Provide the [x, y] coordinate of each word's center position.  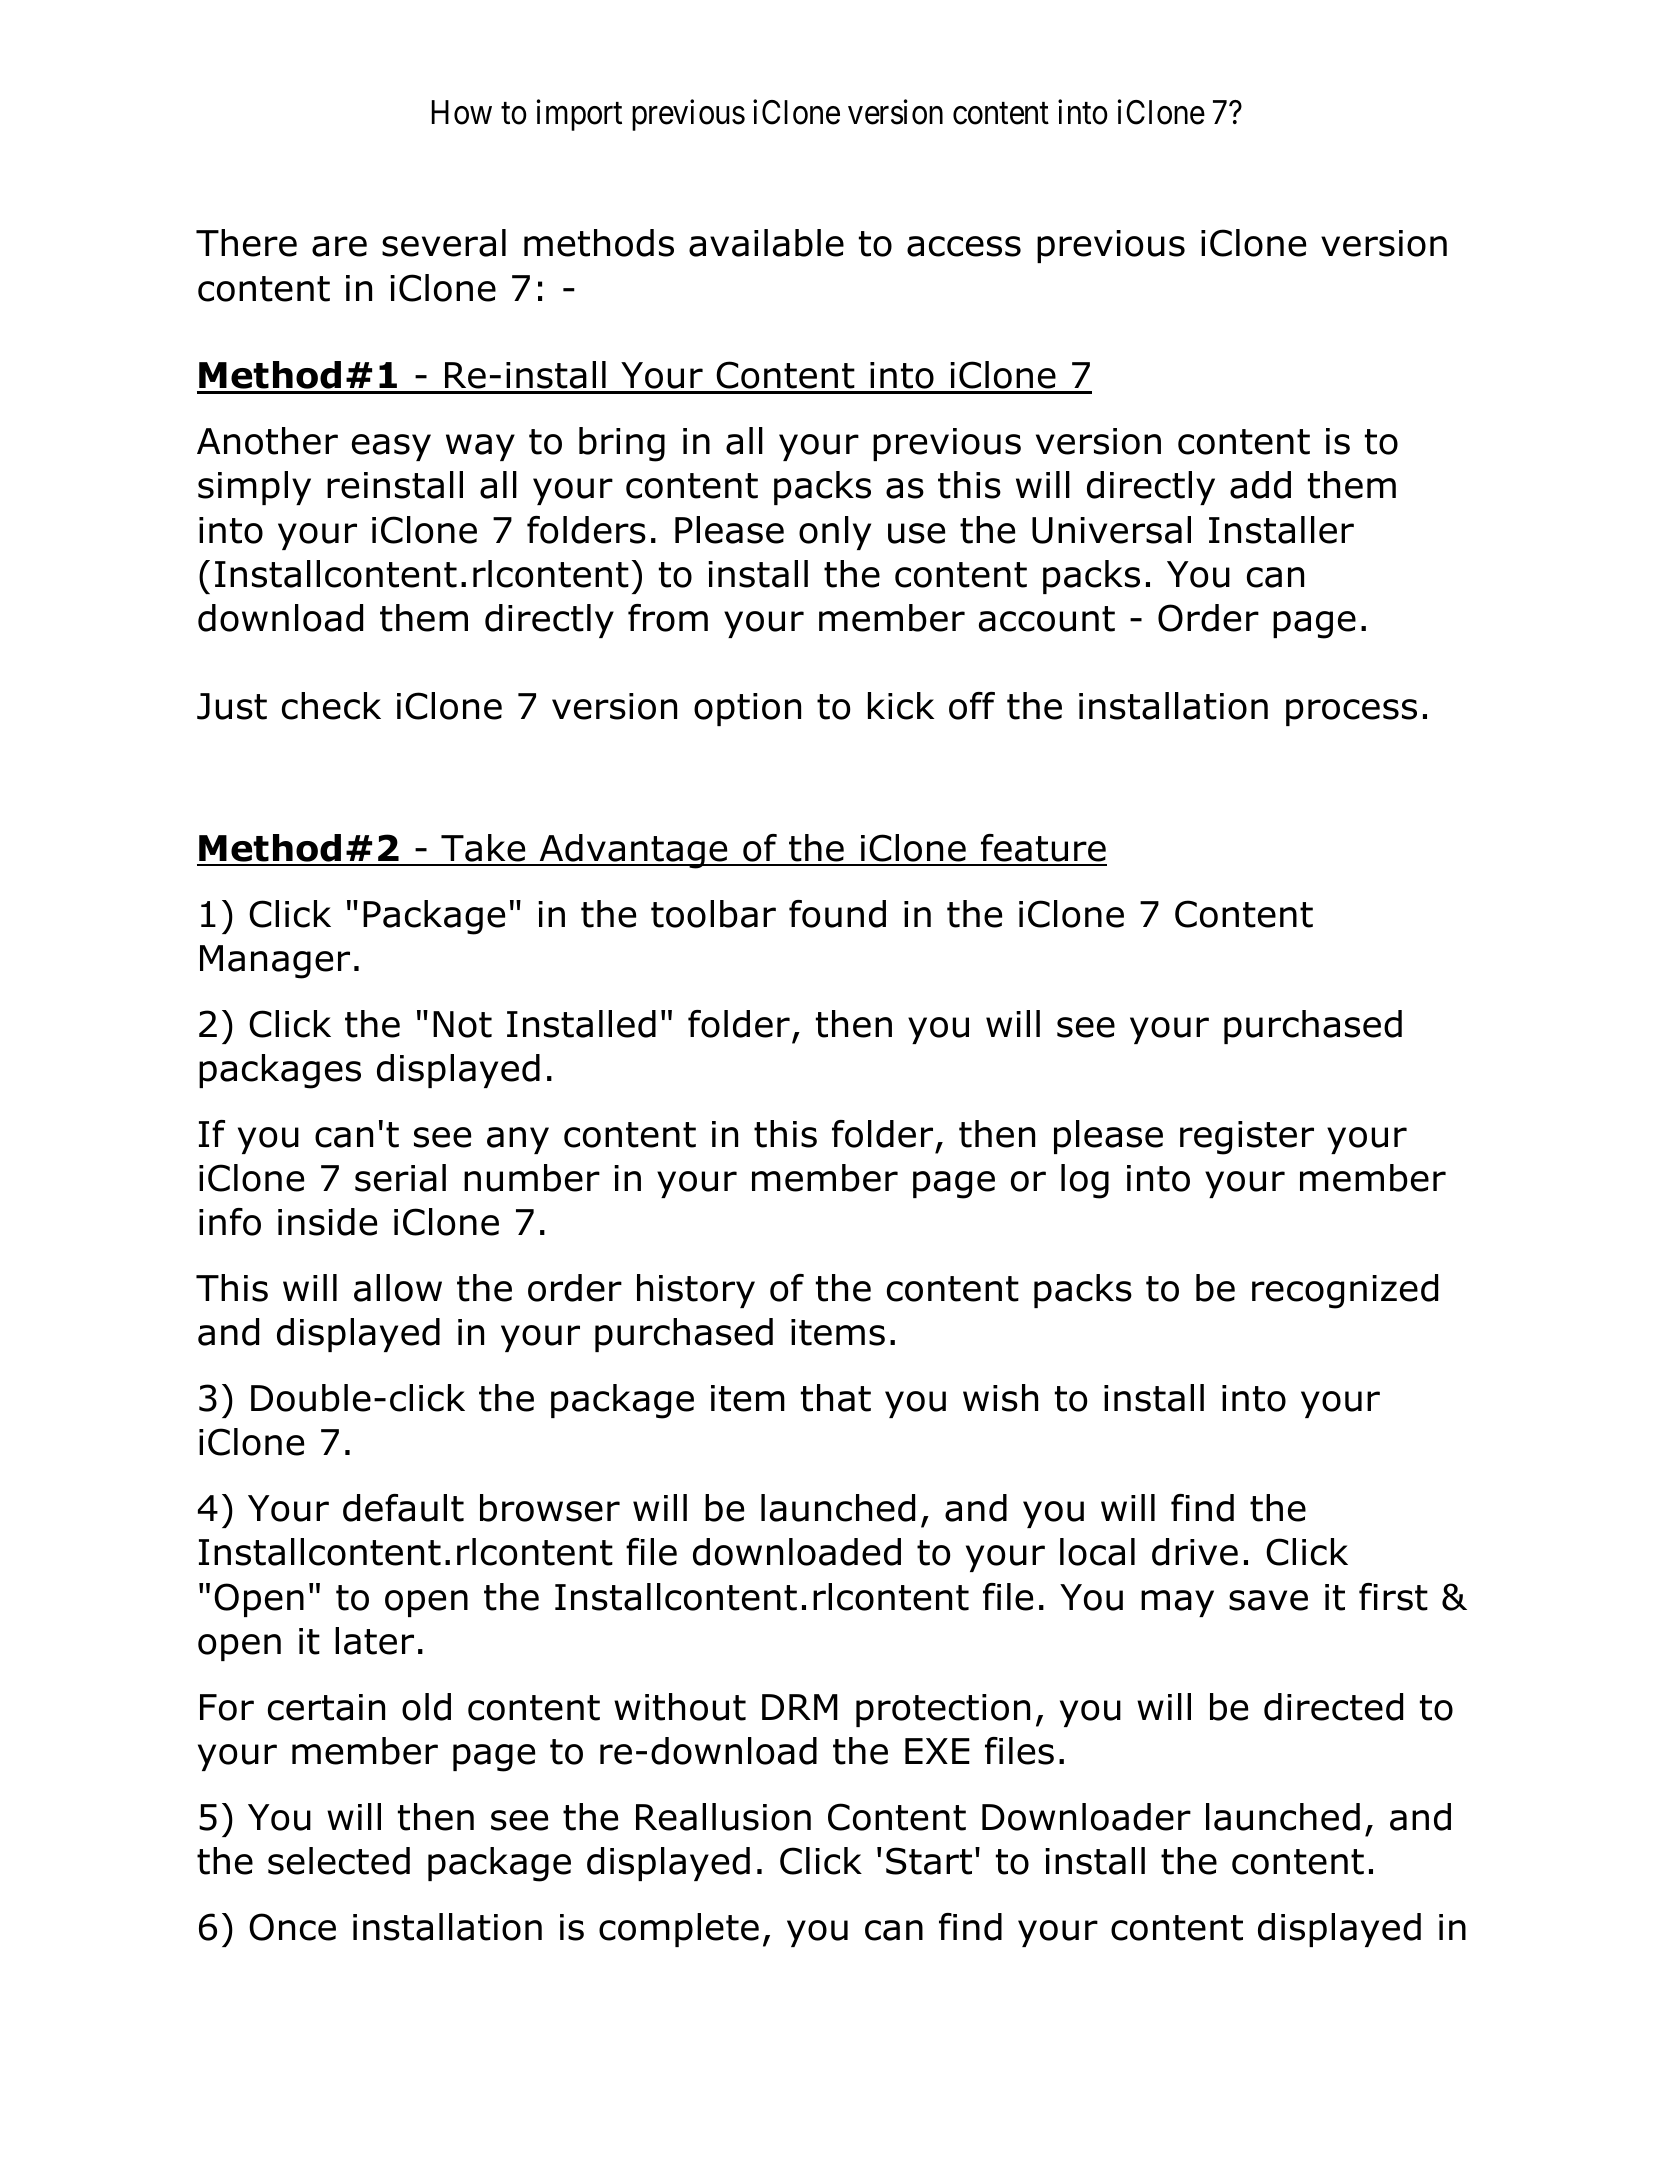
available [766, 243]
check [331, 706]
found [837, 914]
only [835, 533]
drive [1195, 1552]
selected [339, 1861]
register [1247, 1138]
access [964, 246]
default [403, 1508]
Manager [275, 962]
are [339, 246]
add [1260, 485]
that [836, 1398]
